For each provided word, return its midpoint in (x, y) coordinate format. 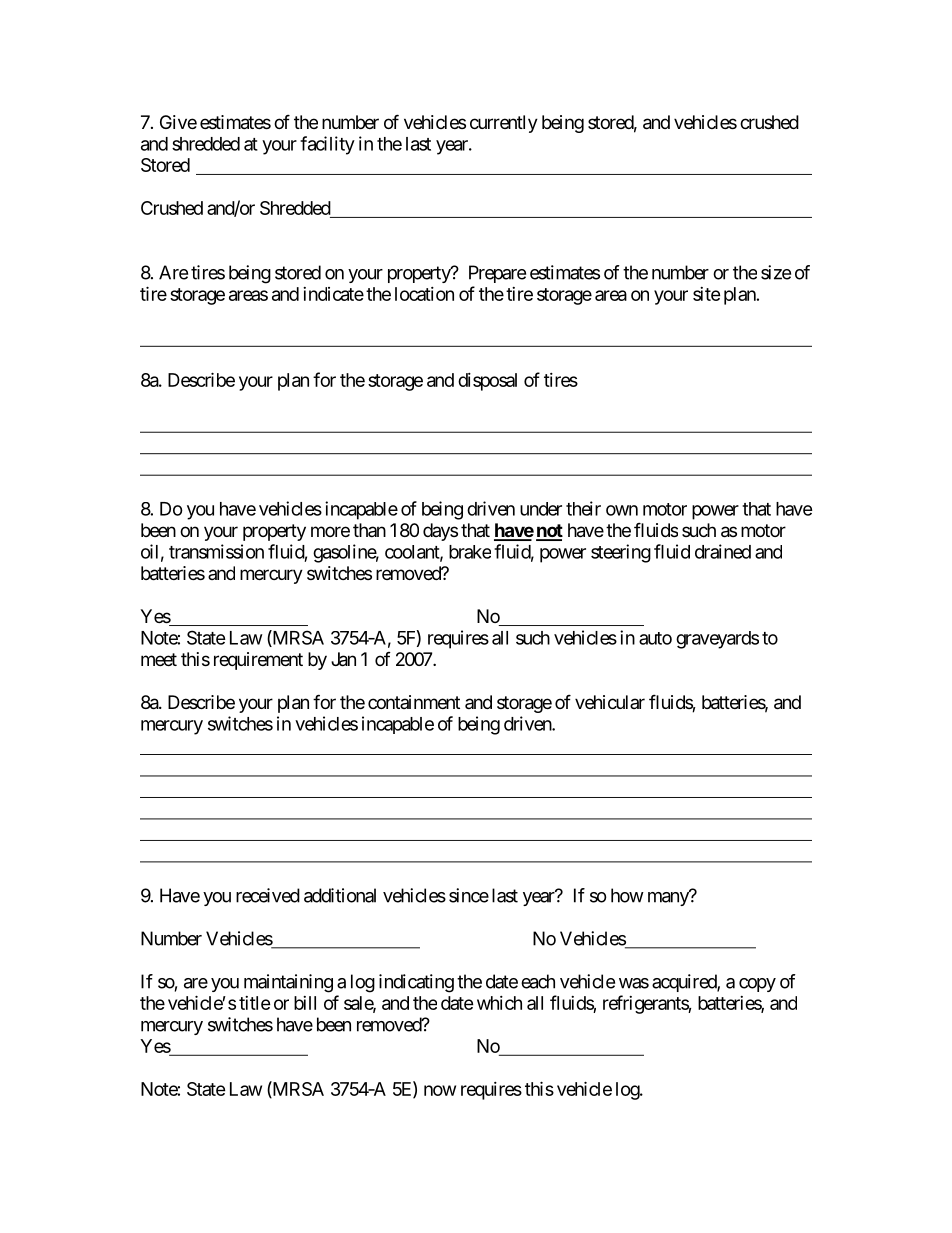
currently (504, 124)
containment (414, 702)
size (776, 272)
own (622, 510)
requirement (258, 661)
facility (327, 145)
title (255, 1003)
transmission (216, 551)
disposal (487, 382)
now (440, 1090)
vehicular (610, 702)
